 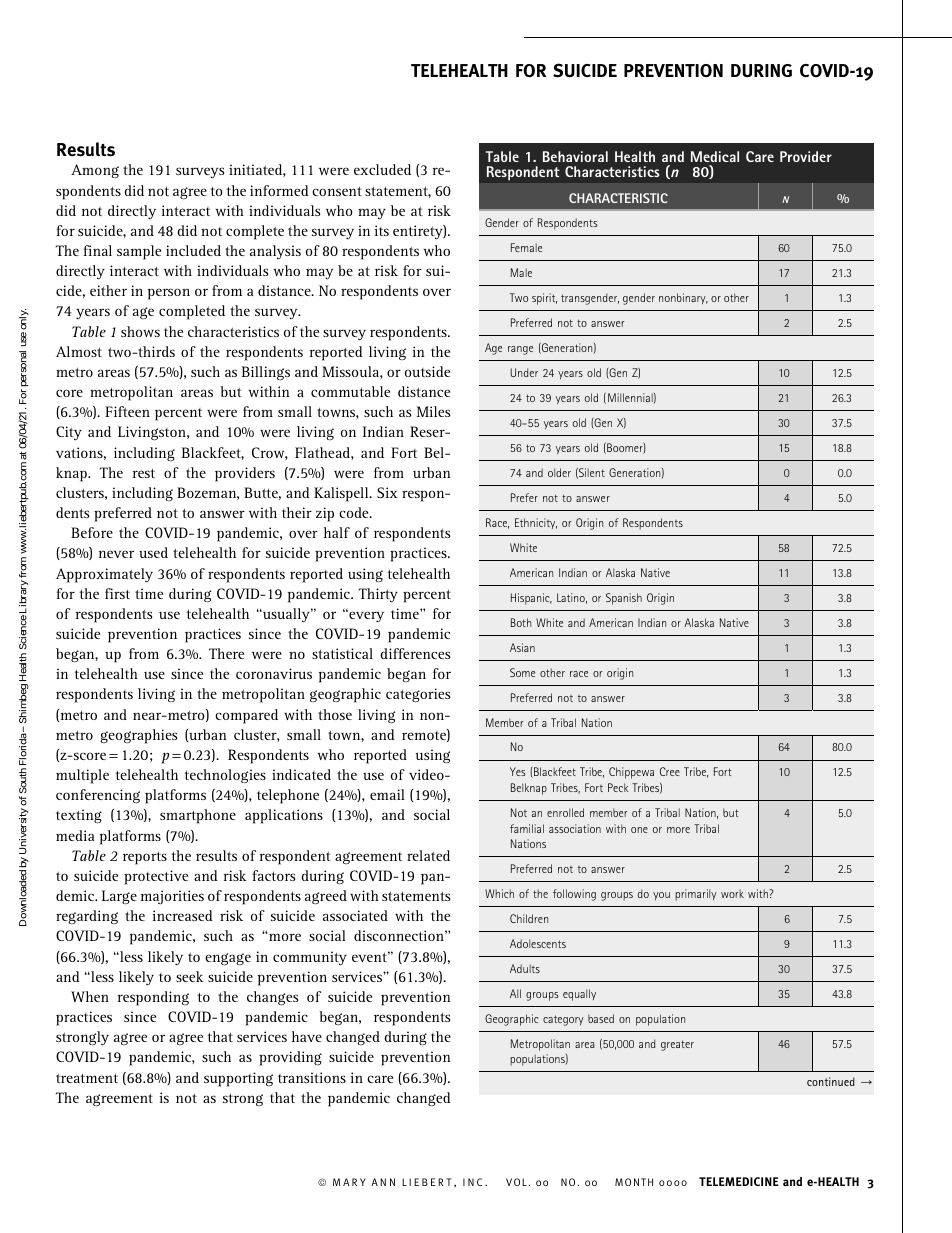 What do you see at coordinates (183, 915) in the document?
I see `increased` at bounding box center [183, 915].
